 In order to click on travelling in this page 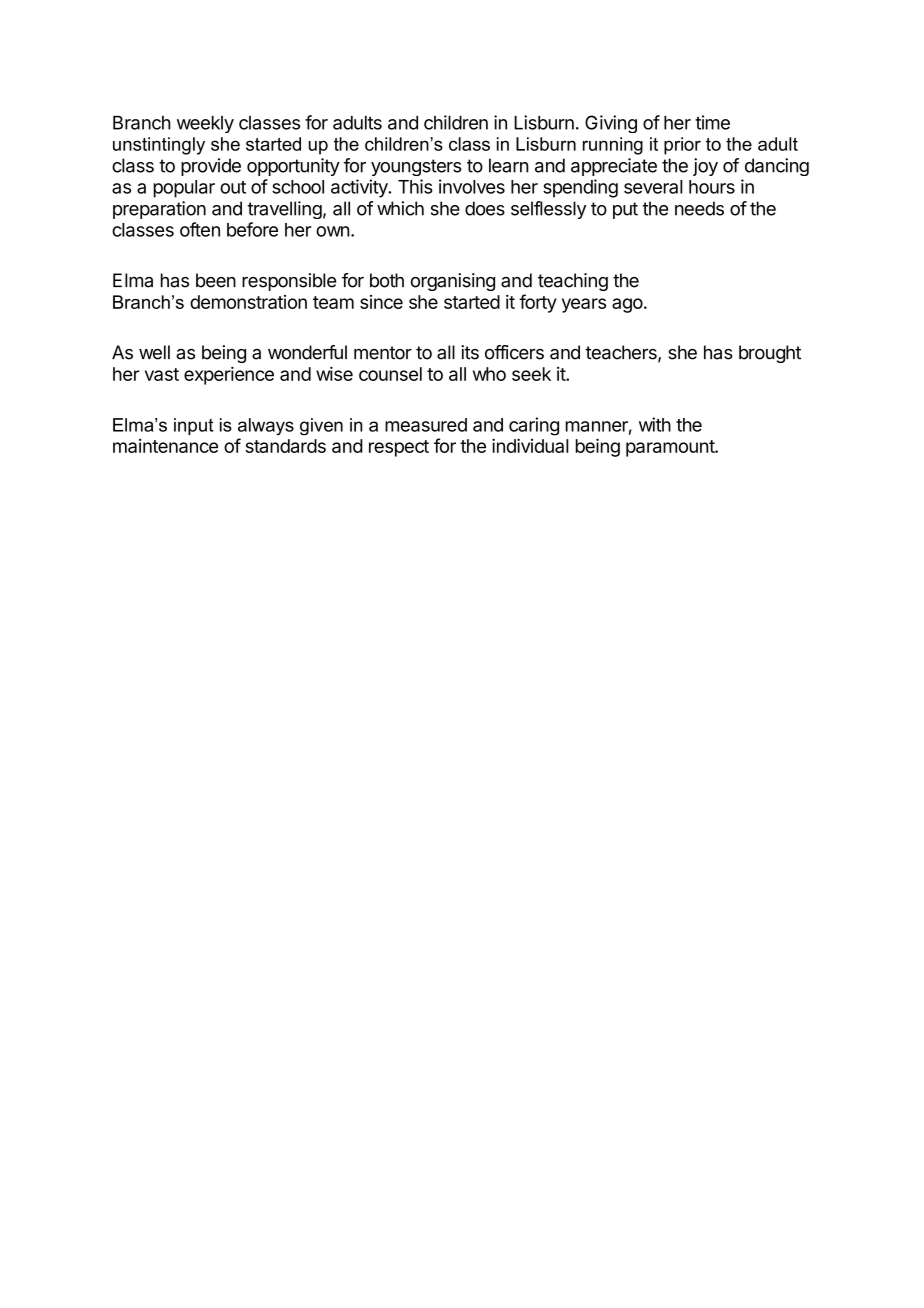, I will do `click(285, 210)`.
